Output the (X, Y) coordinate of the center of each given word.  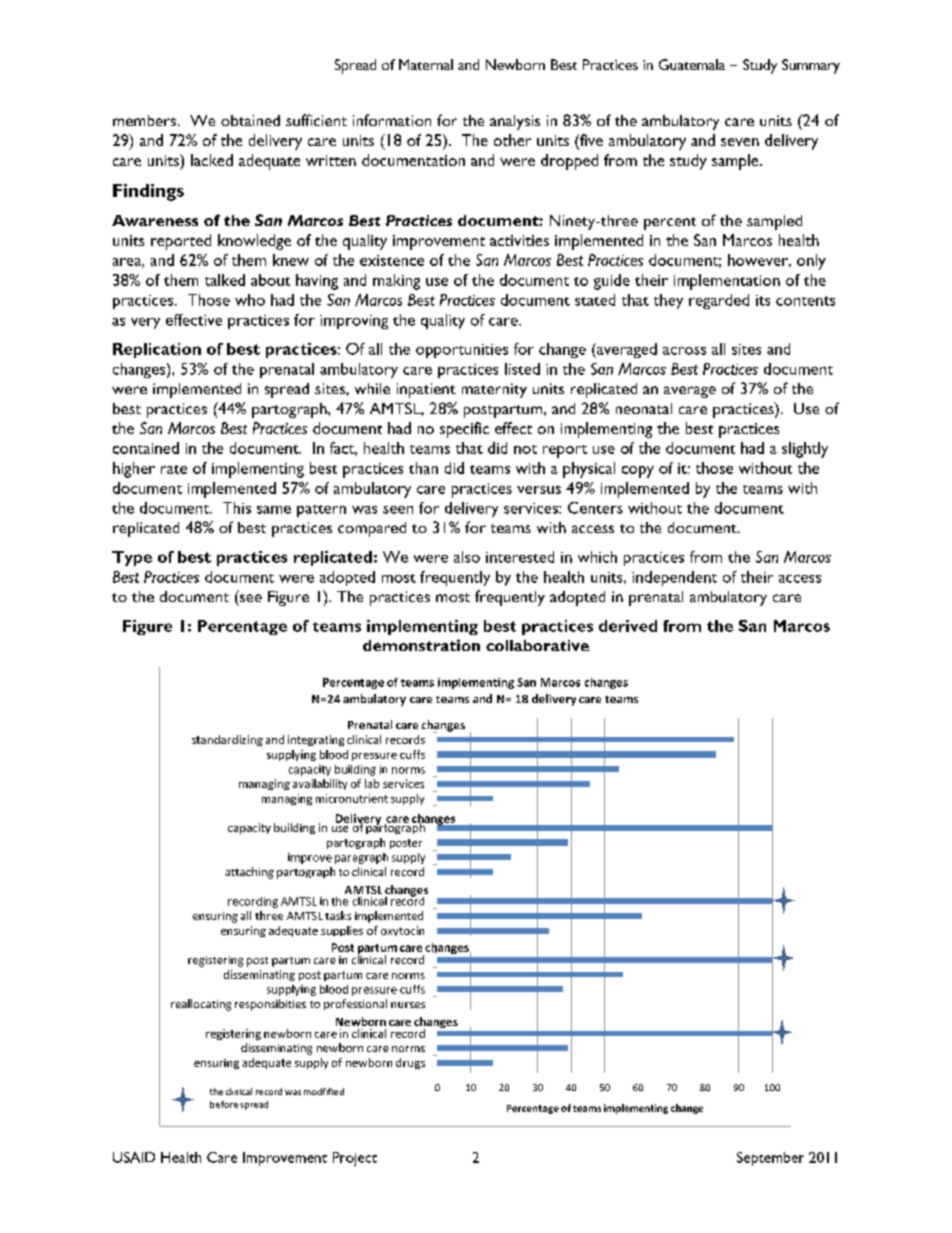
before (224, 1104)
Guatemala (692, 64)
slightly (805, 450)
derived (628, 626)
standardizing (227, 740)
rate (174, 469)
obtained (250, 120)
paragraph (361, 858)
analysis (515, 122)
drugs (410, 1063)
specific (464, 430)
